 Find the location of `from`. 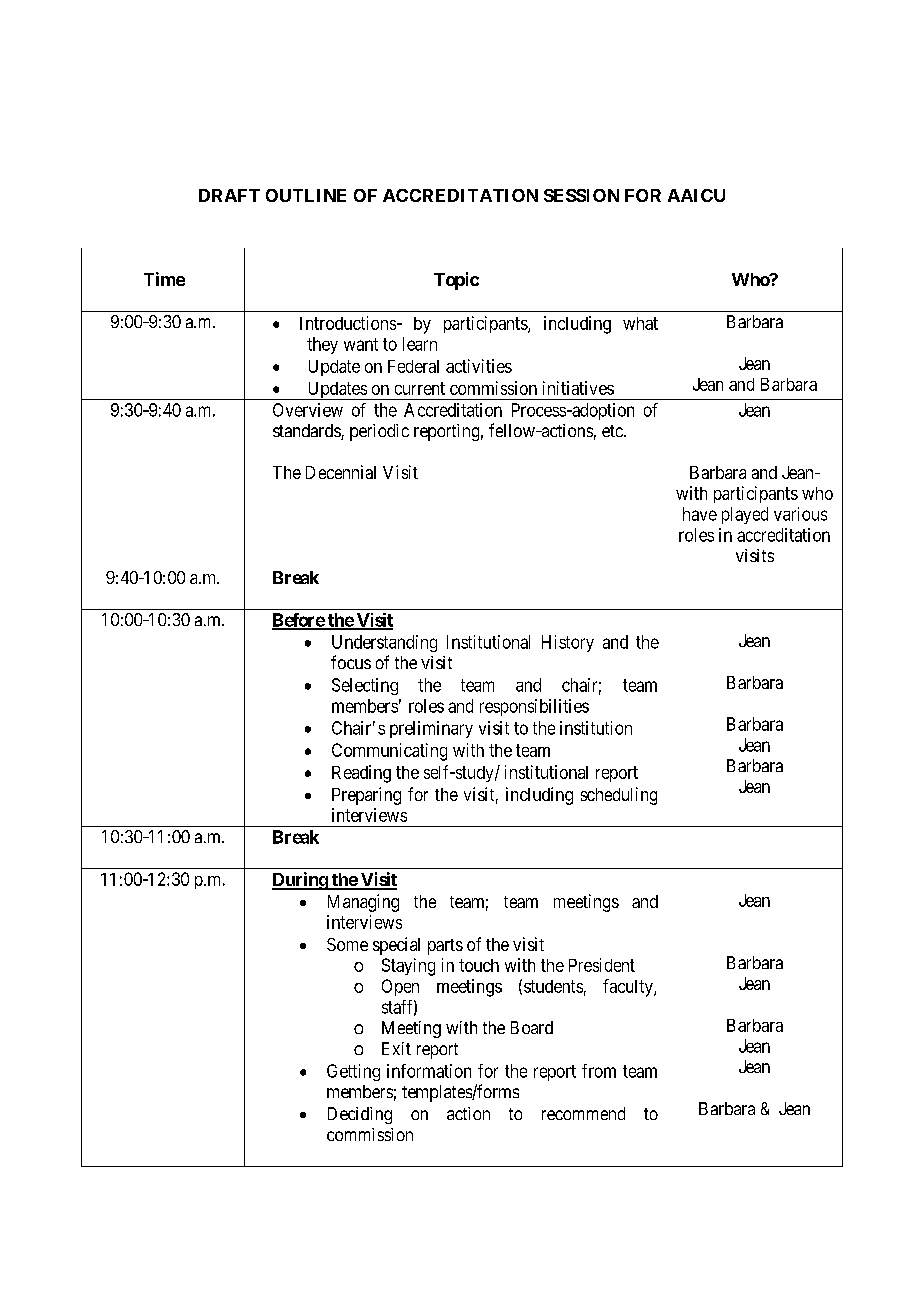

from is located at coordinates (599, 1071).
